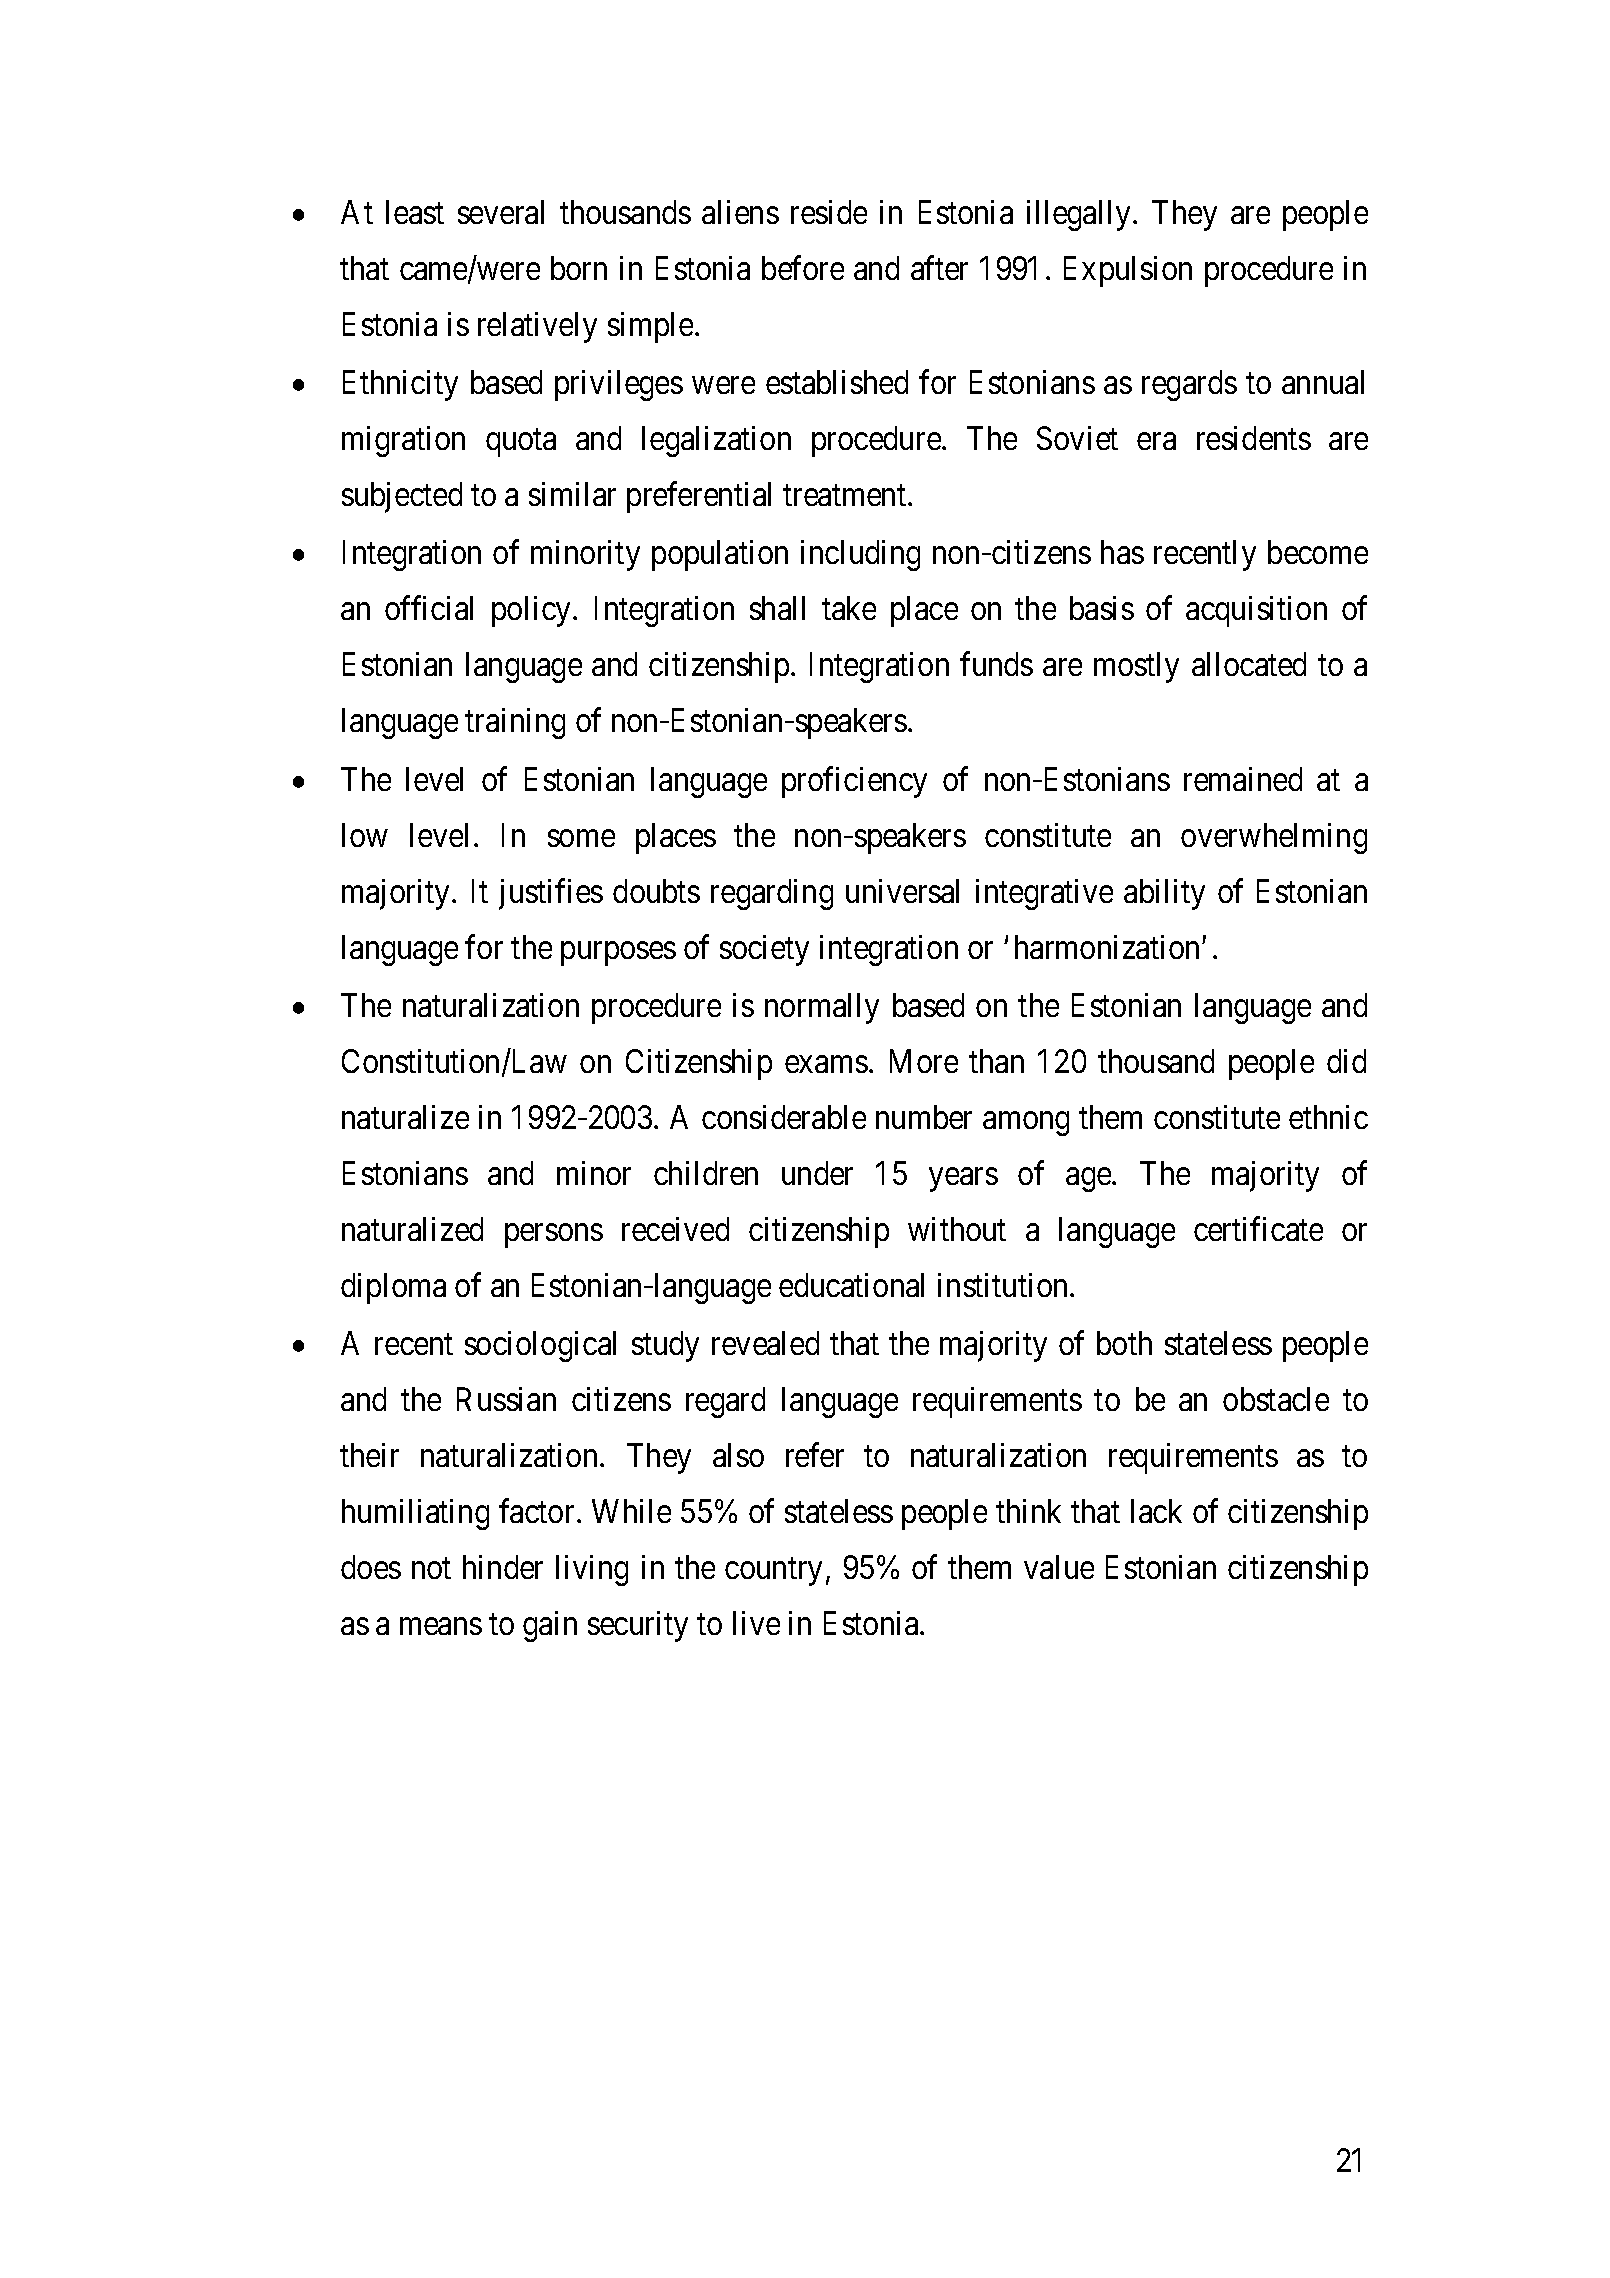 The height and width of the screenshot is (2278, 1610). What do you see at coordinates (803, 267) in the screenshot?
I see `before` at bounding box center [803, 267].
